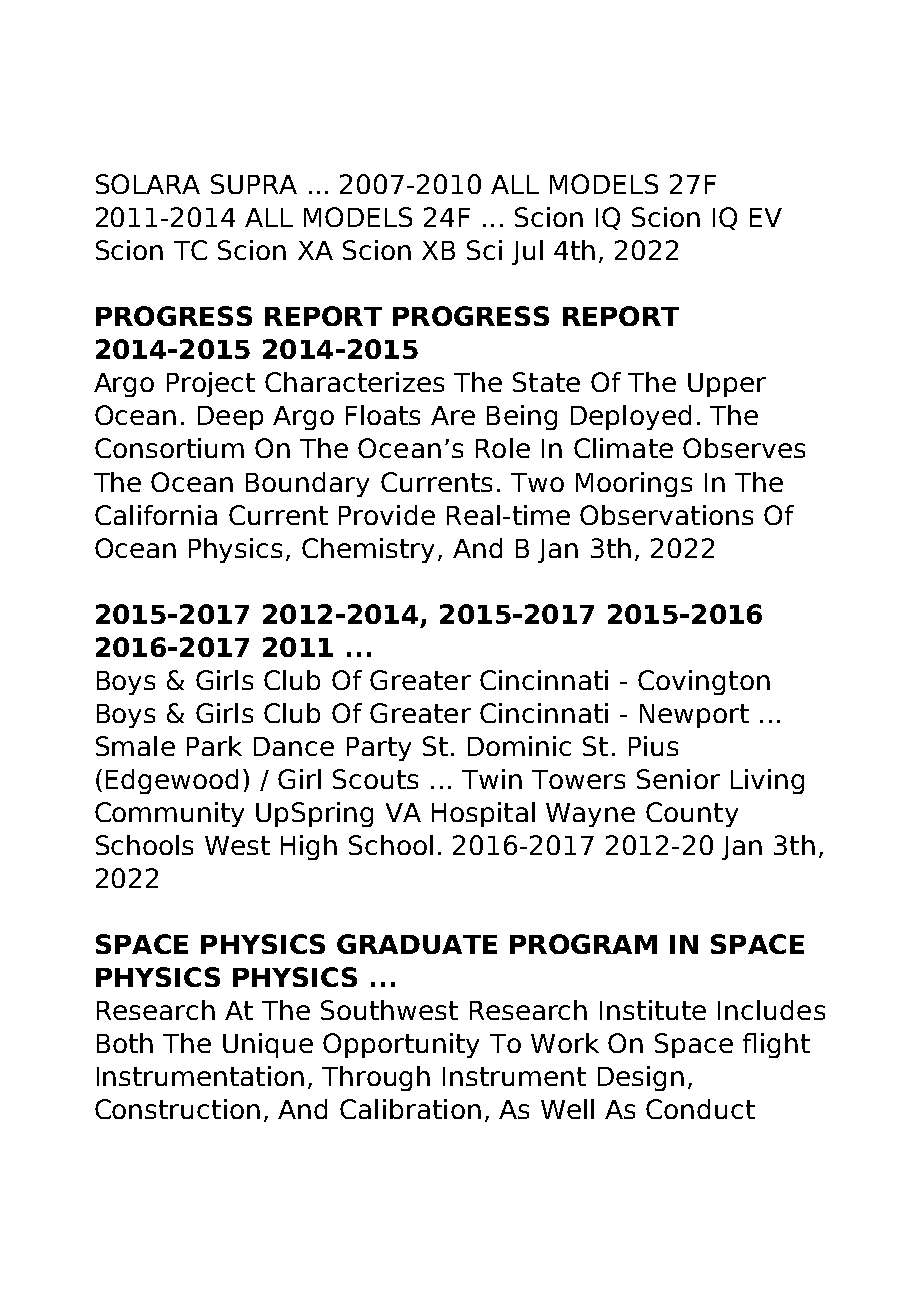 The image size is (924, 1311). I want to click on Conduct, so click(700, 1109).
